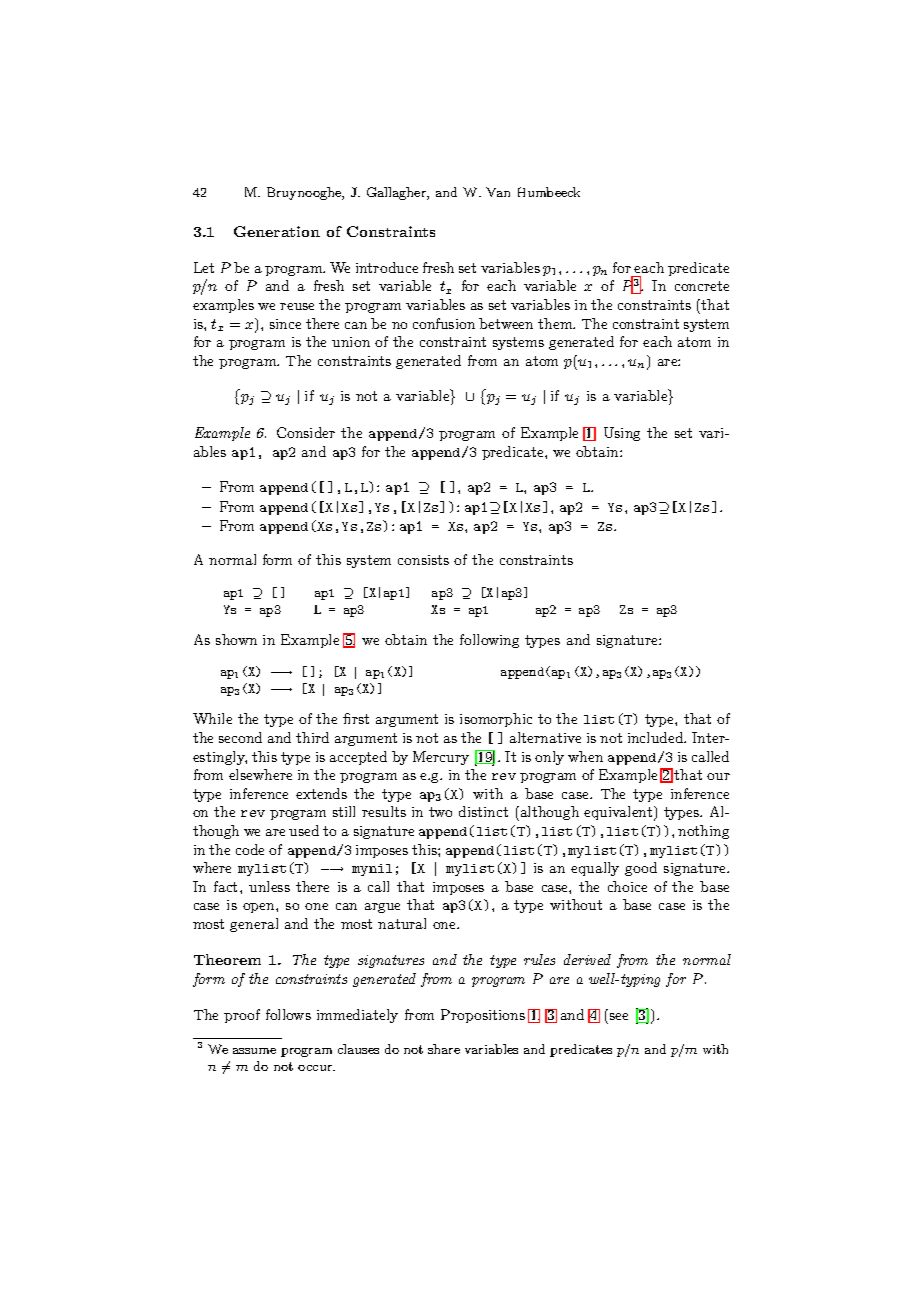 The image size is (924, 1308). I want to click on concrete, so click(702, 286).
